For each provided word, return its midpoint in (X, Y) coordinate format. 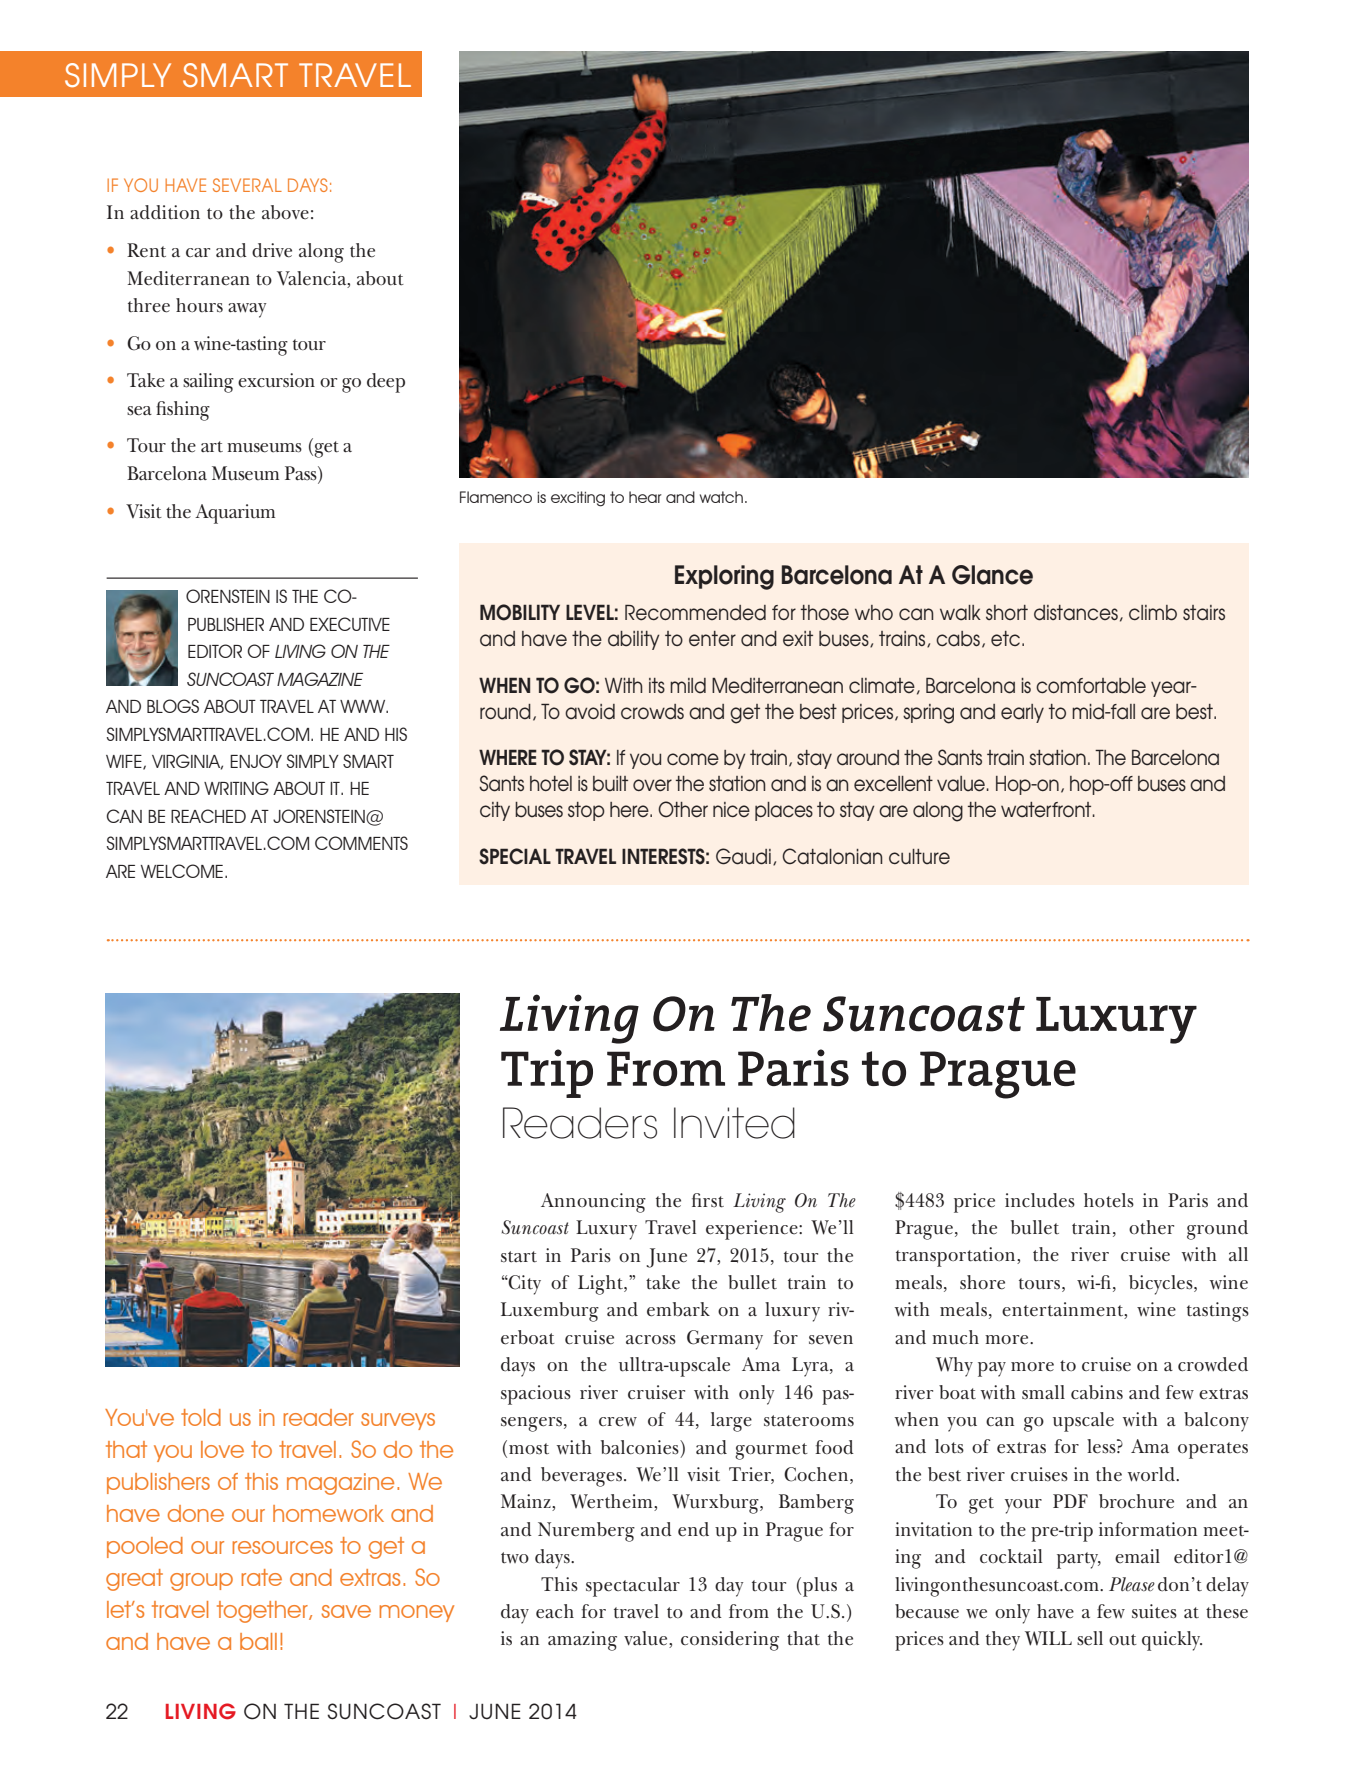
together (263, 1612)
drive (272, 250)
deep (386, 383)
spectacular (633, 1587)
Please (1132, 1584)
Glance (992, 575)
